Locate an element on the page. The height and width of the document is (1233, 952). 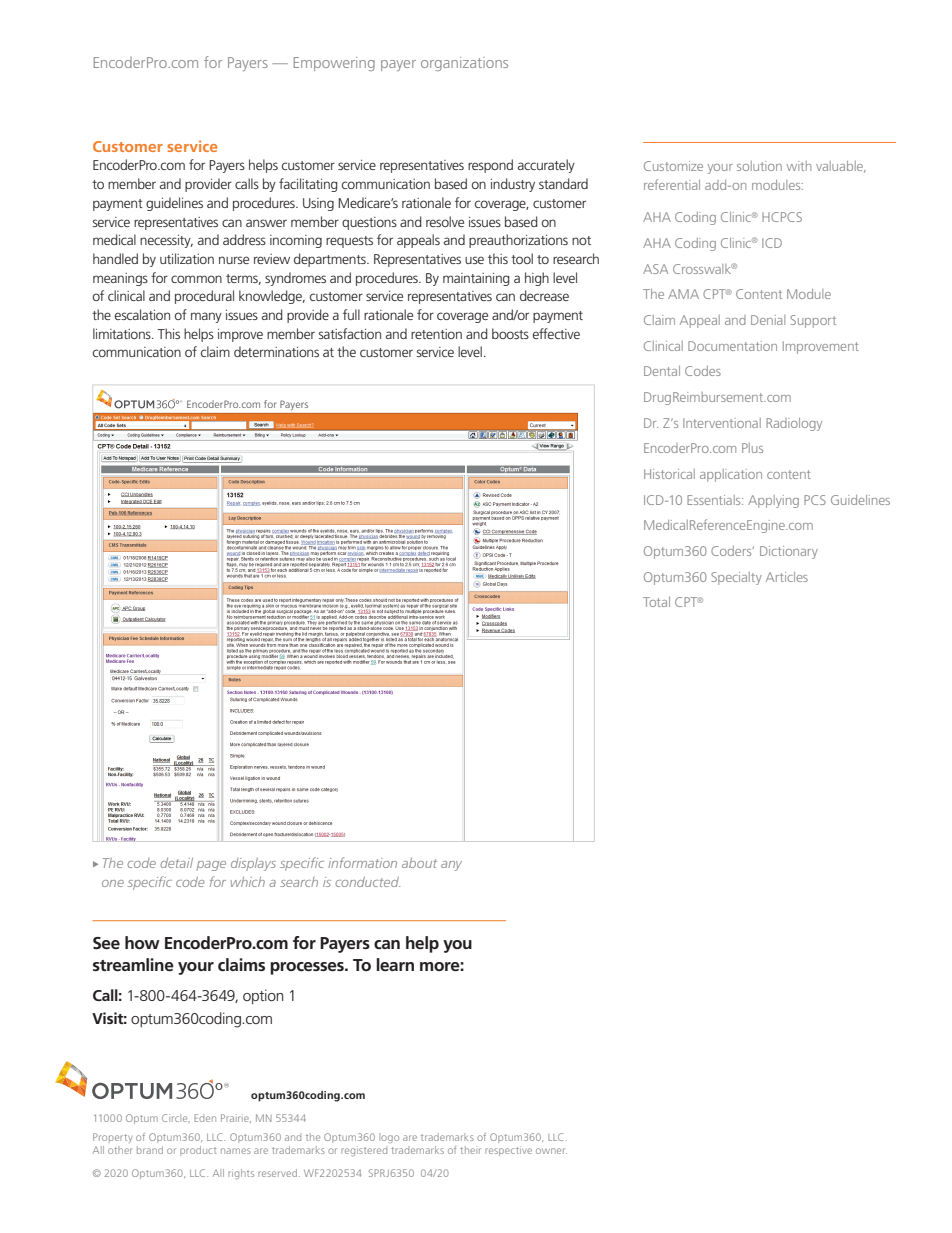
their is located at coordinates (470, 1150).
